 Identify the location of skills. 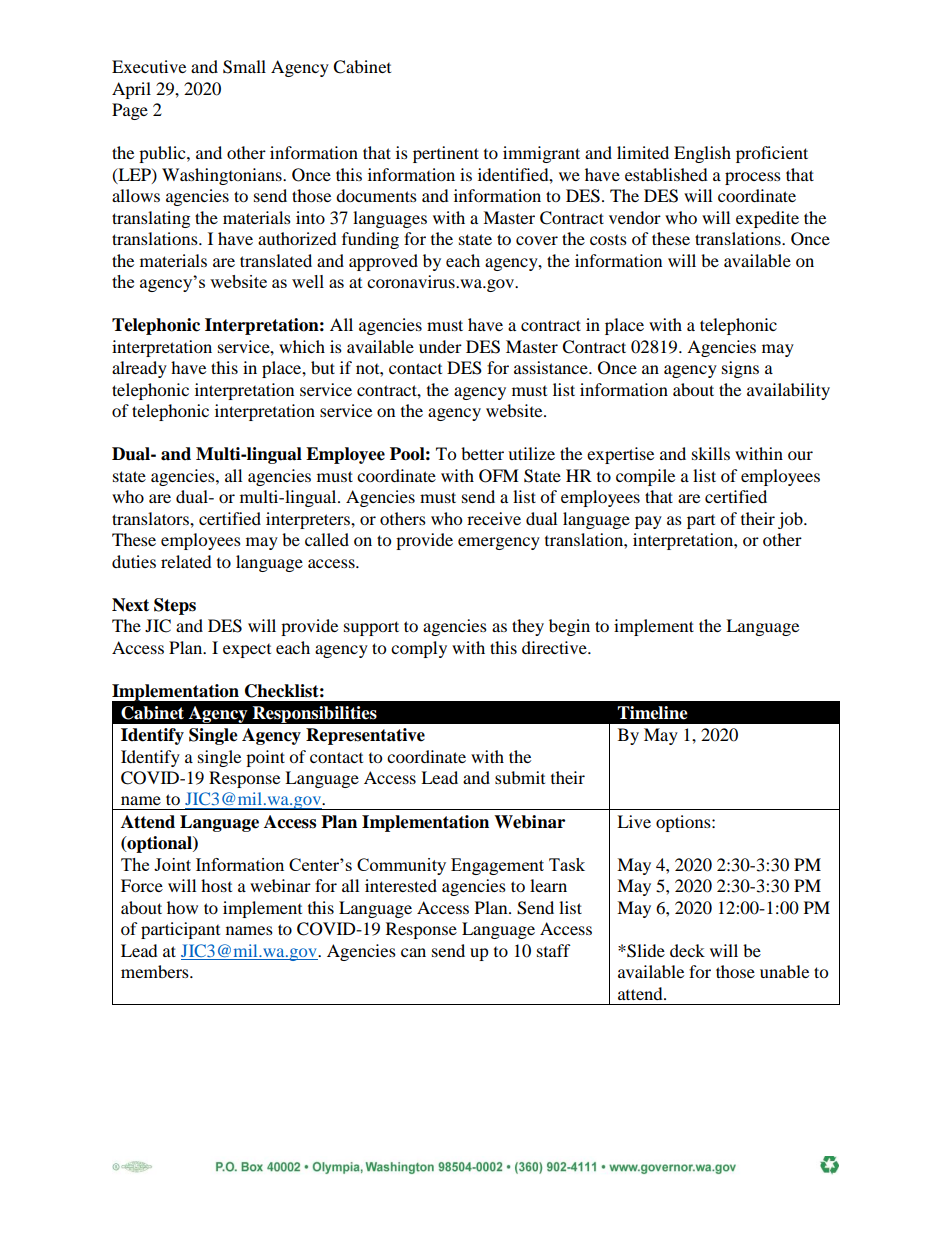
(711, 453).
